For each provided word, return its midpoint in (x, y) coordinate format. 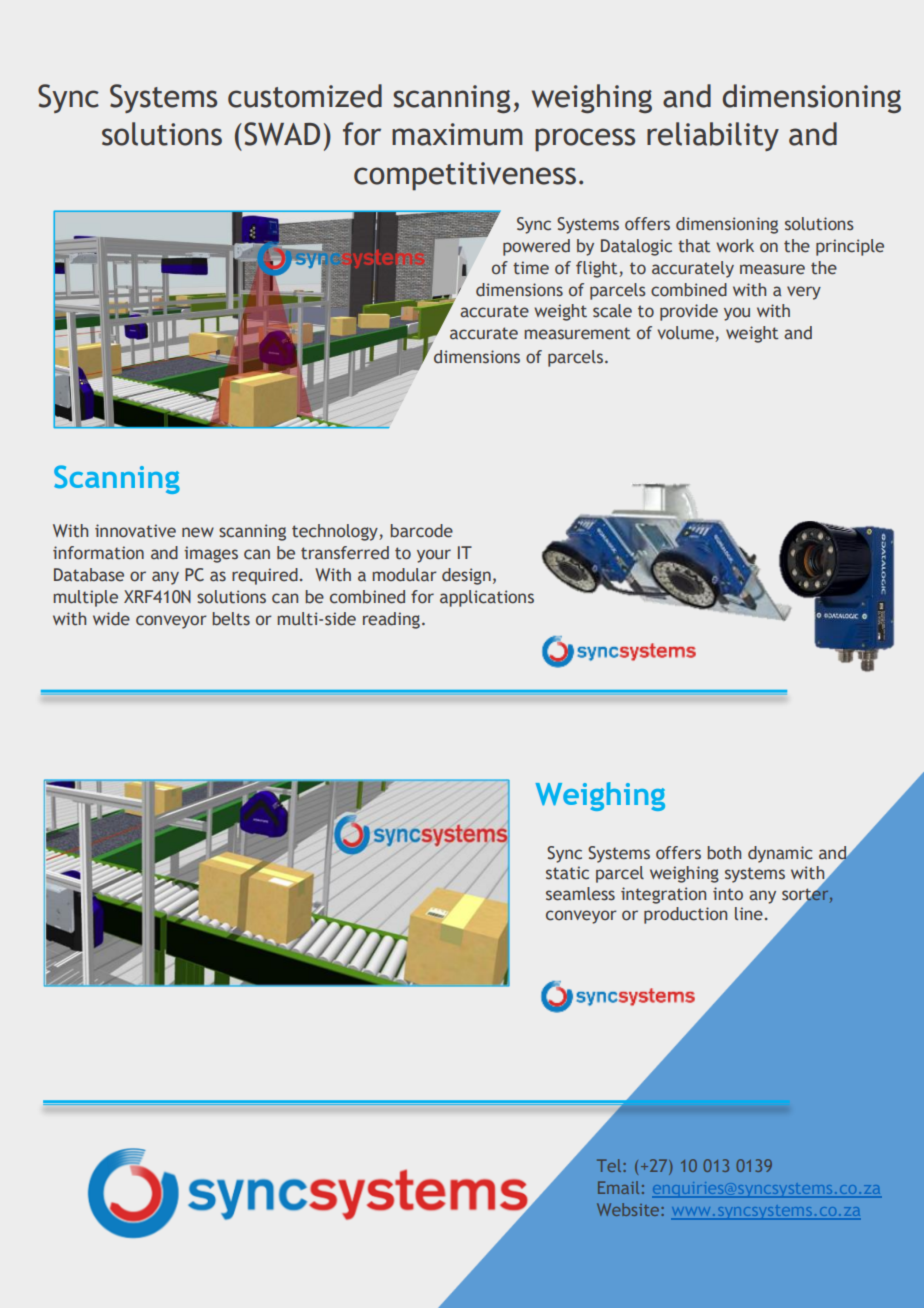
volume (686, 334)
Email (618, 1187)
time (531, 268)
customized (305, 96)
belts (231, 619)
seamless (580, 894)
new (198, 532)
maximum (457, 134)
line (749, 914)
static (567, 873)
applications (487, 598)
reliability (713, 136)
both (724, 853)
